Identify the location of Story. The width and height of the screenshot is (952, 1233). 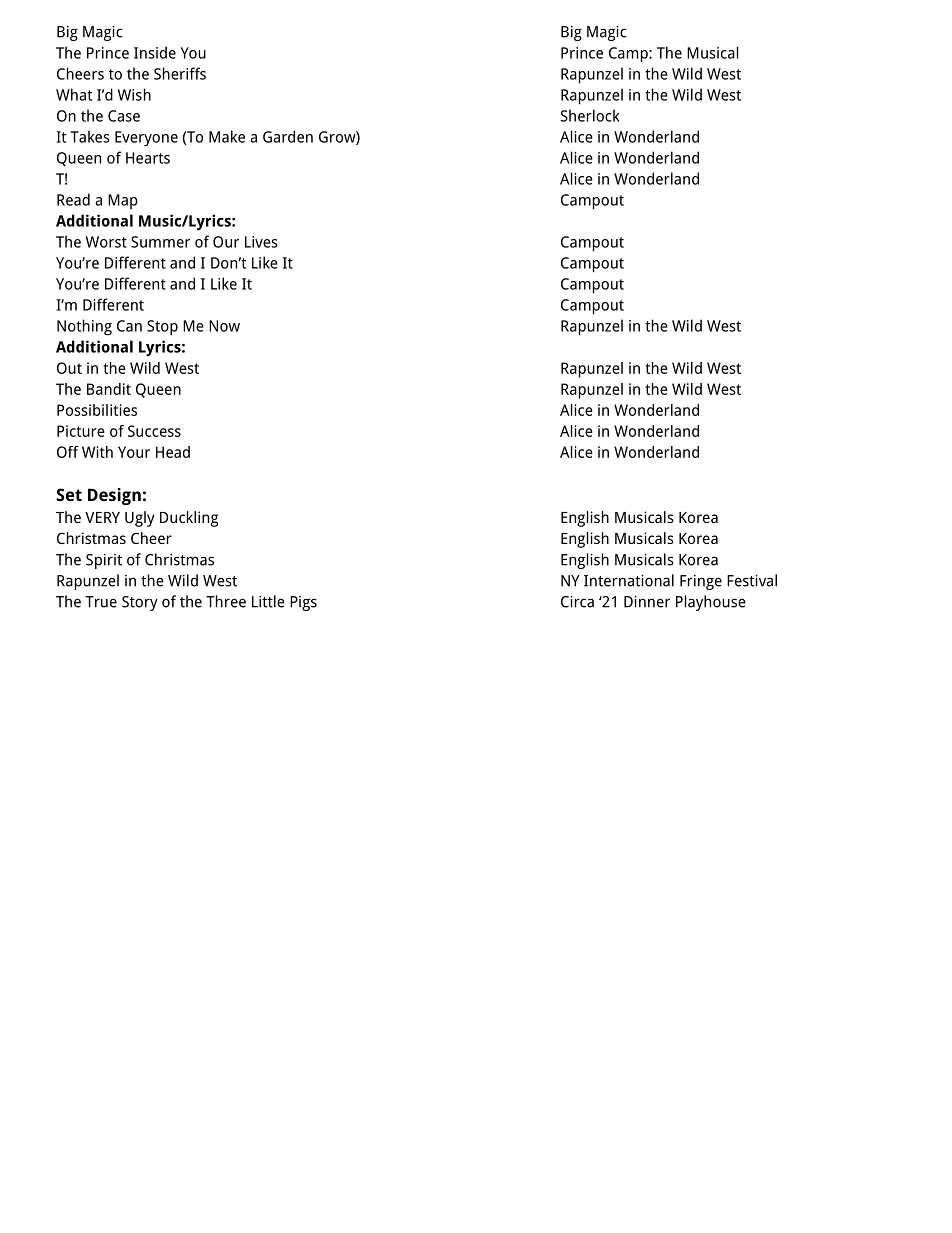
(140, 603).
